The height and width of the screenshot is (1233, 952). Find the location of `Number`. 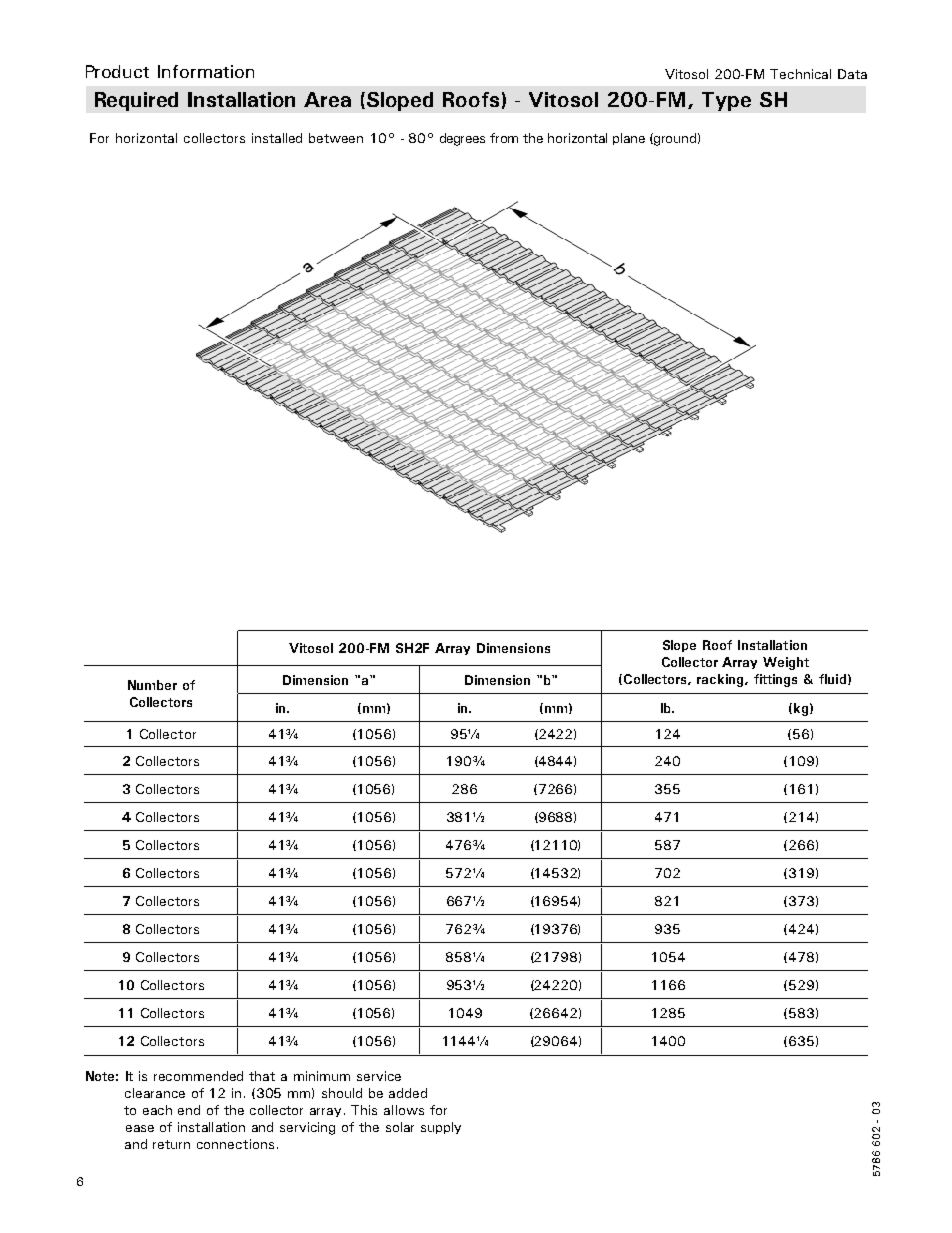

Number is located at coordinates (152, 685).
